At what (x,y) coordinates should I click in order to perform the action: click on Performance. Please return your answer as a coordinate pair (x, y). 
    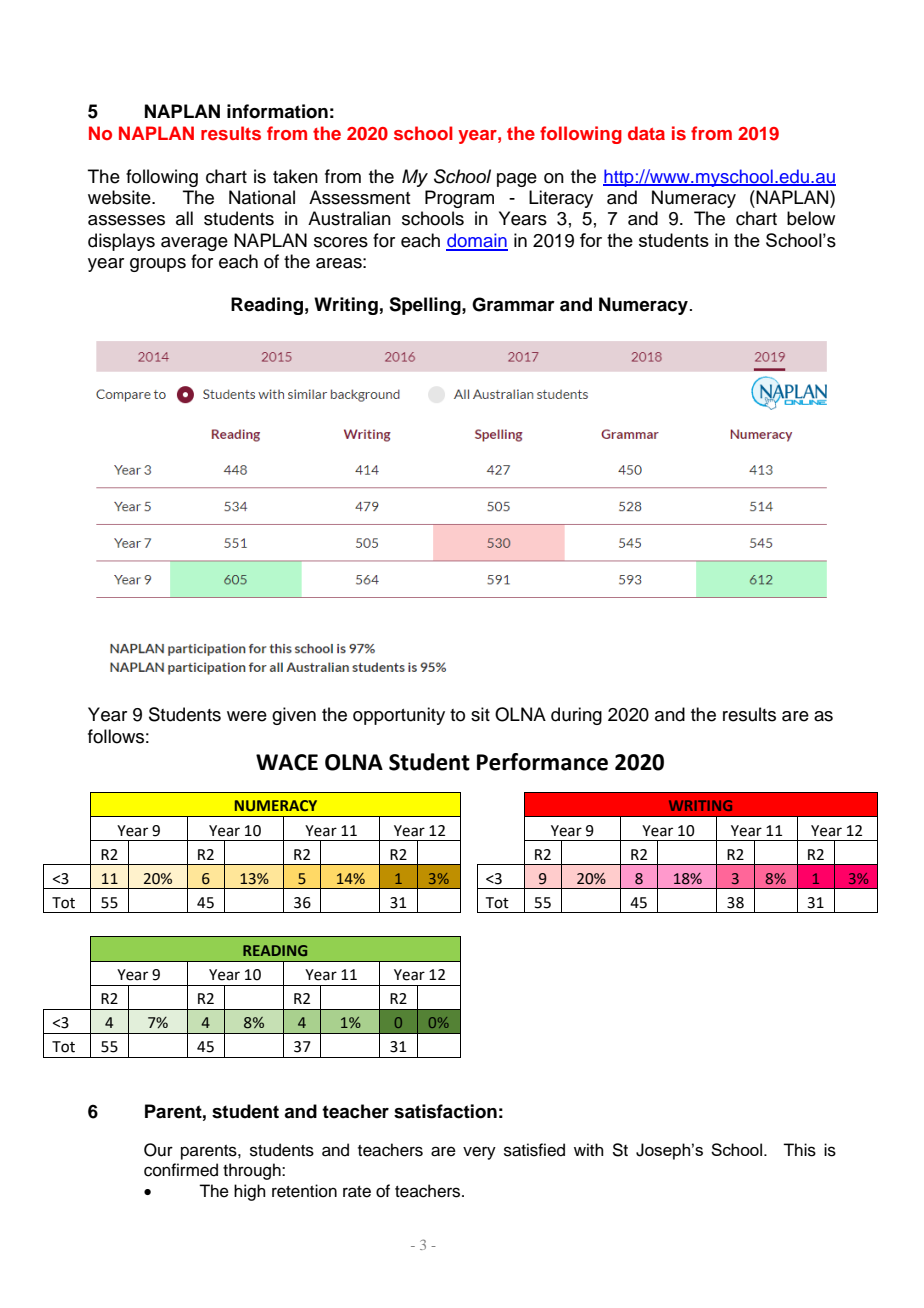
    Looking at the image, I should click on (542, 762).
